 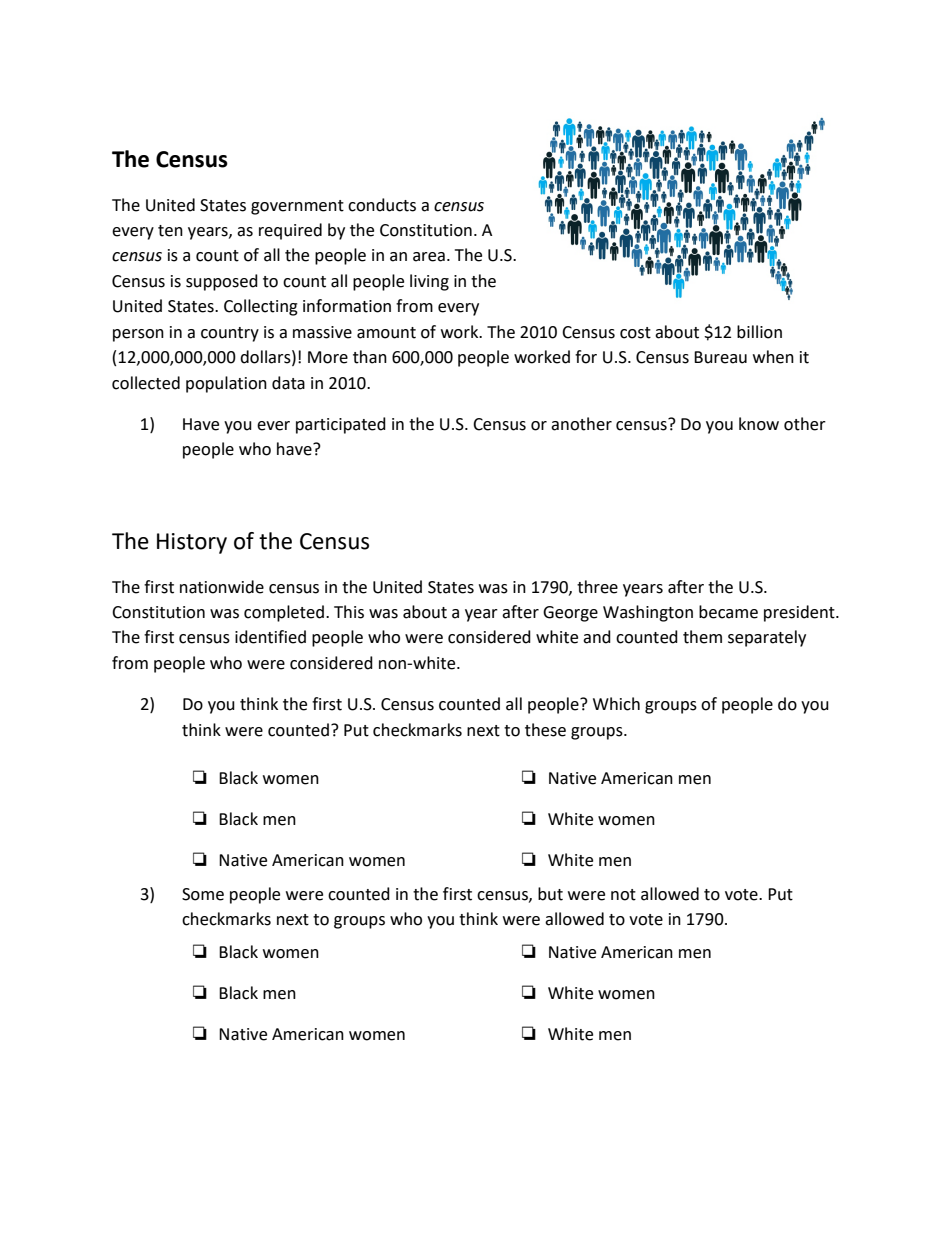 What do you see at coordinates (170, 231) in the document?
I see `ten` at bounding box center [170, 231].
